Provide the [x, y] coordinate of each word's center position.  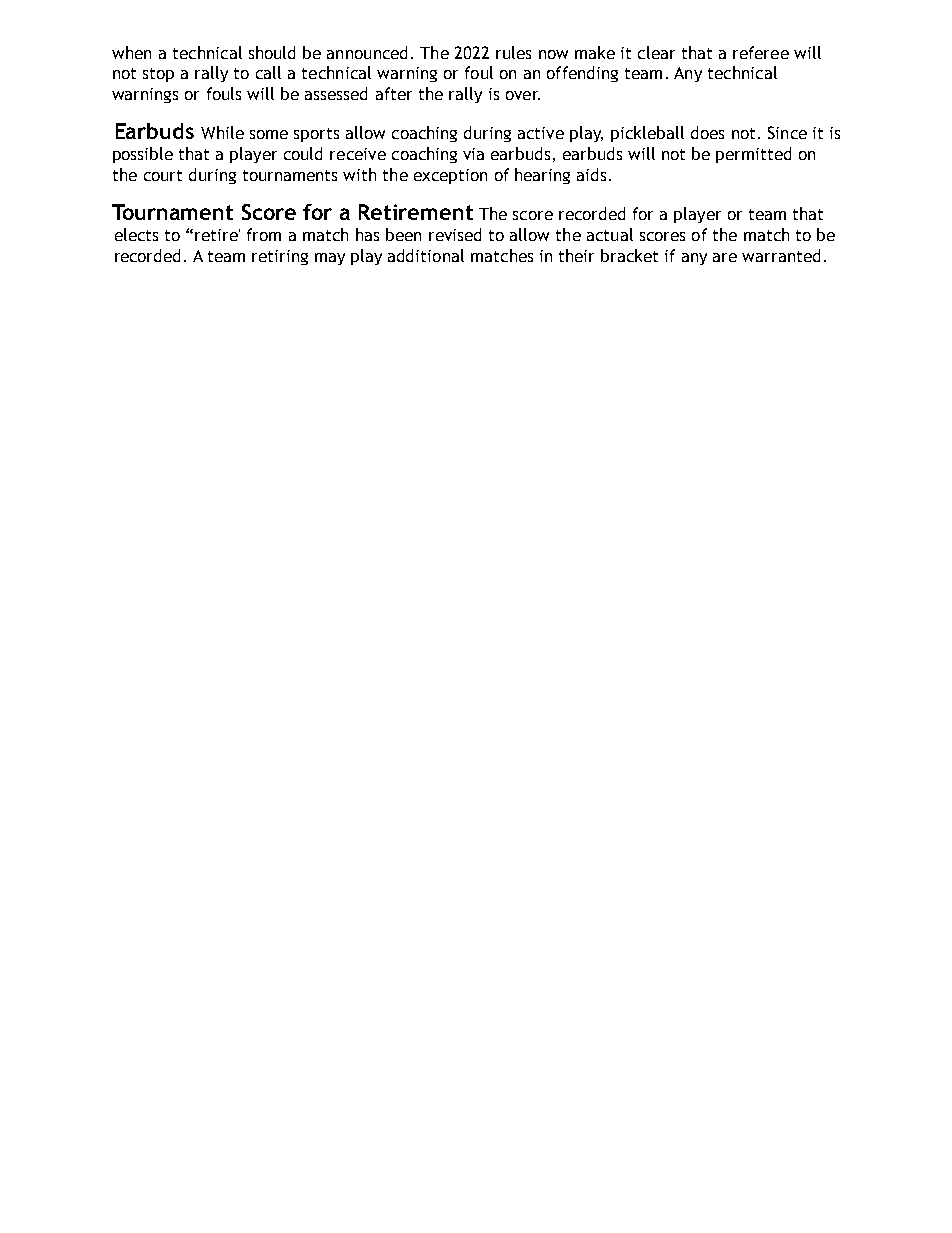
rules [513, 52]
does [707, 132]
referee [761, 52]
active [541, 133]
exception [450, 176]
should [272, 52]
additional [426, 255]
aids [591, 174]
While [222, 132]
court [163, 175]
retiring [280, 257]
